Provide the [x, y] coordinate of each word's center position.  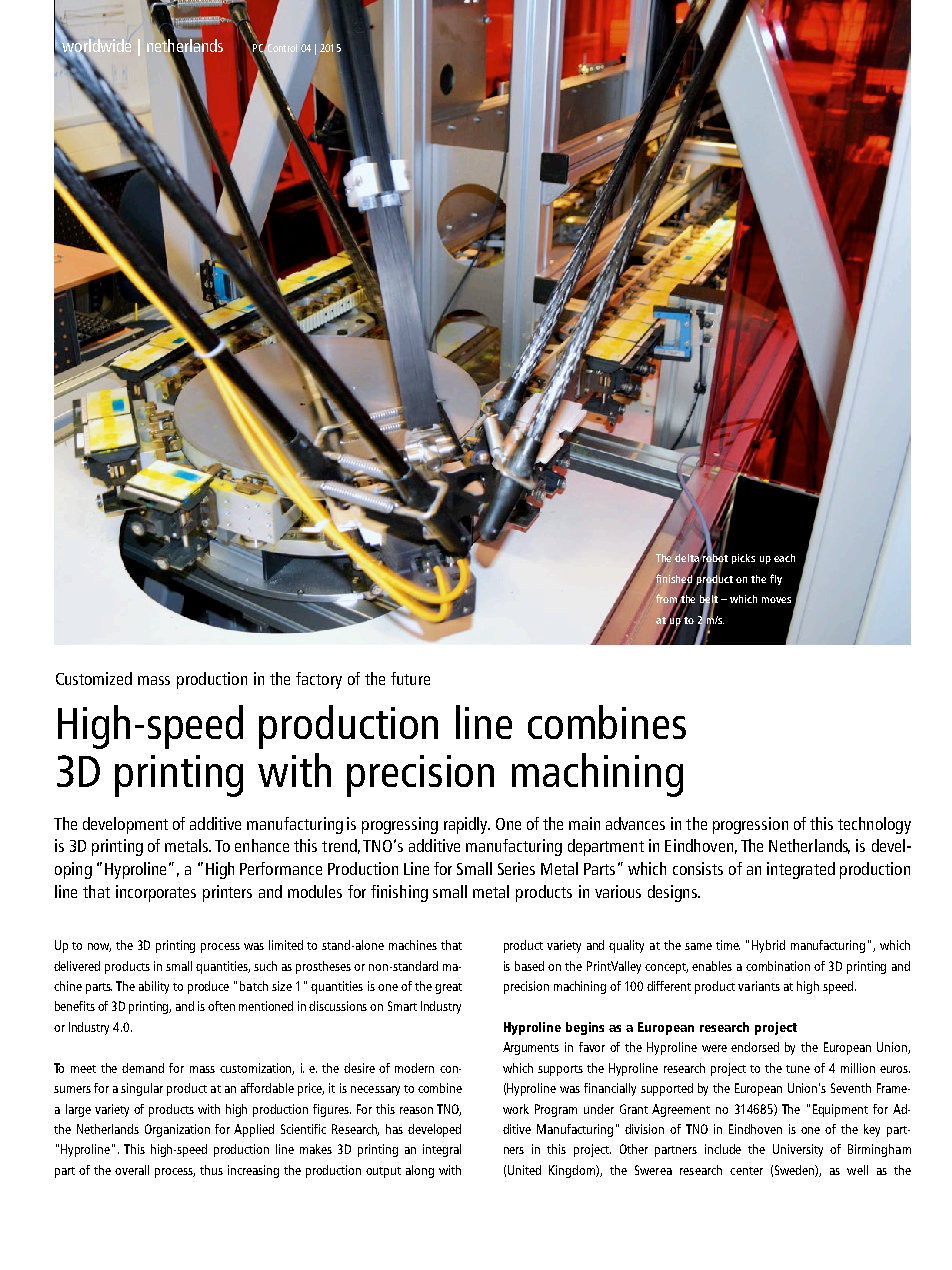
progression [750, 825]
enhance [262, 845]
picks [743, 559]
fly [776, 579]
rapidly [467, 825]
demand [143, 1068]
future [410, 678]
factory [319, 680]
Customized [94, 678]
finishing [399, 893]
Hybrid [768, 946]
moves [776, 600]
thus [211, 1170]
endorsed [755, 1047]
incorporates [156, 893]
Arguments [531, 1048]
